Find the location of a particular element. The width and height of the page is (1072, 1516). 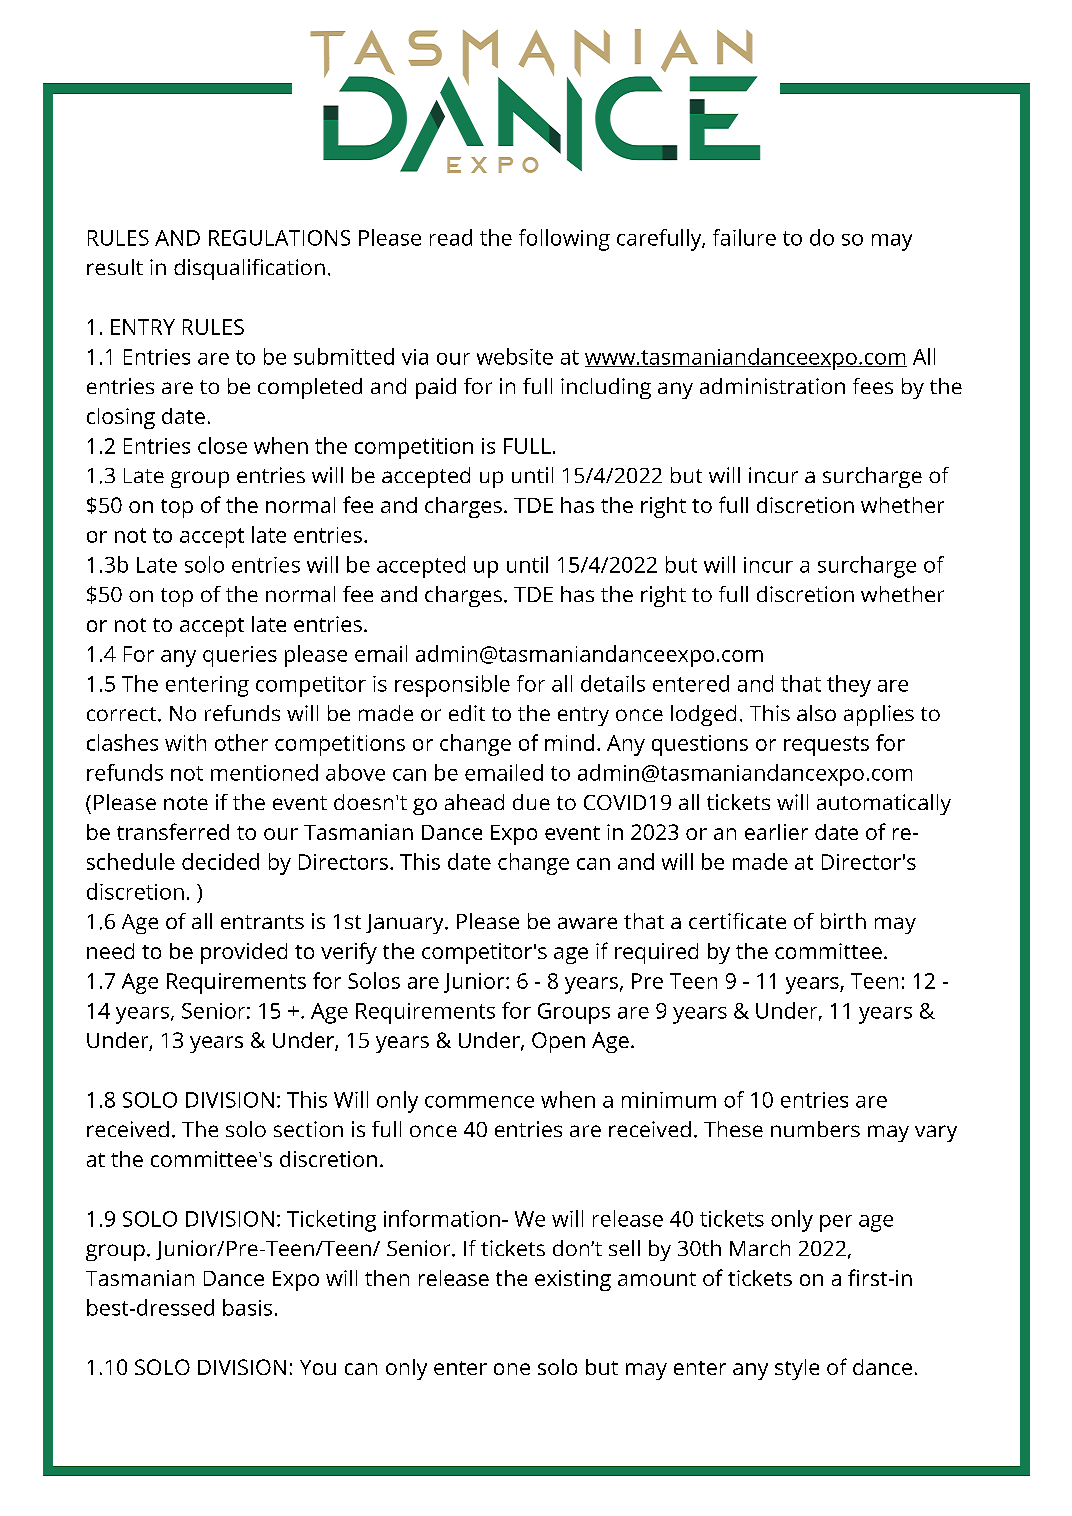

failure is located at coordinates (744, 237).
